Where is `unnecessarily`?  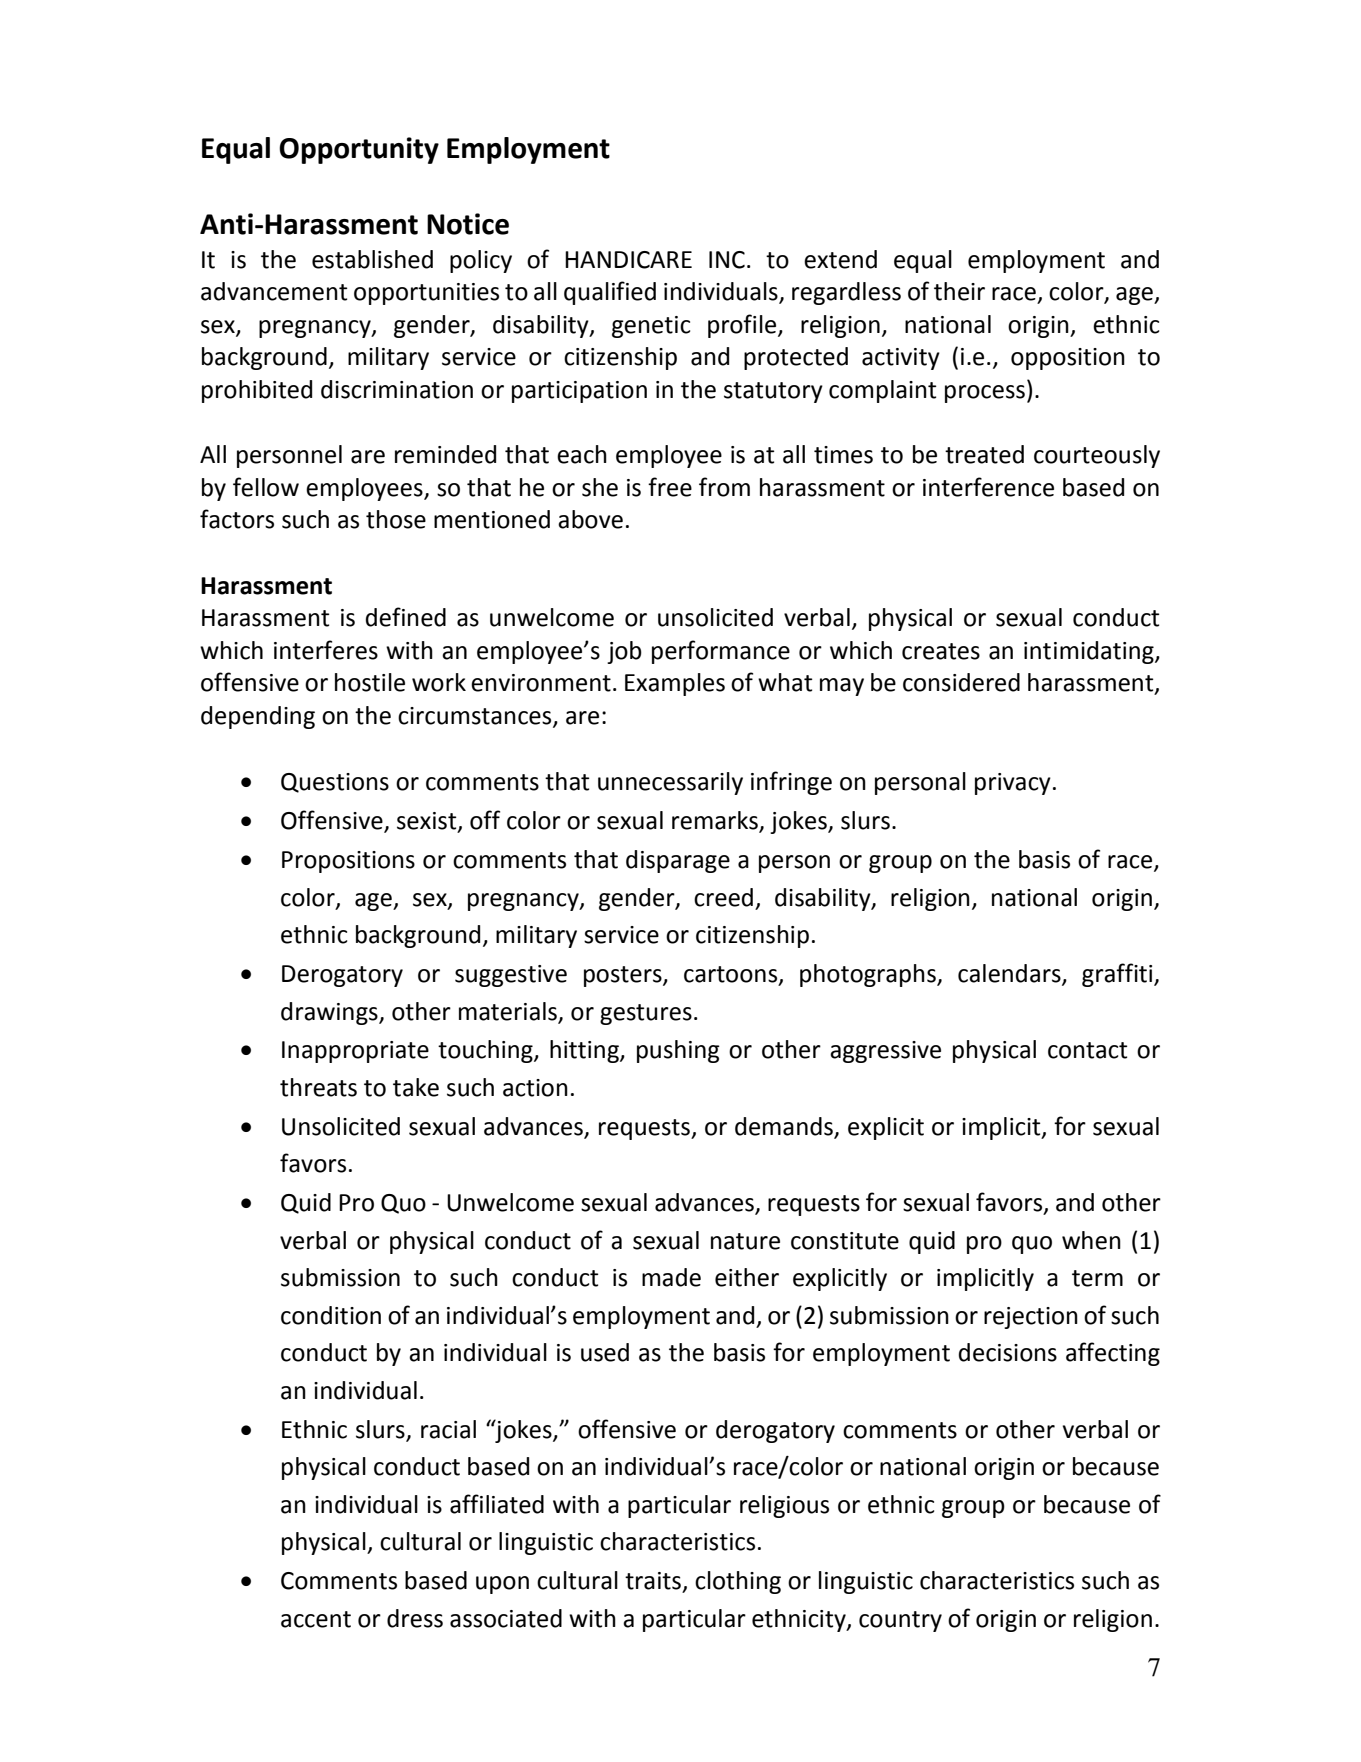 unnecessarily is located at coordinates (670, 783).
